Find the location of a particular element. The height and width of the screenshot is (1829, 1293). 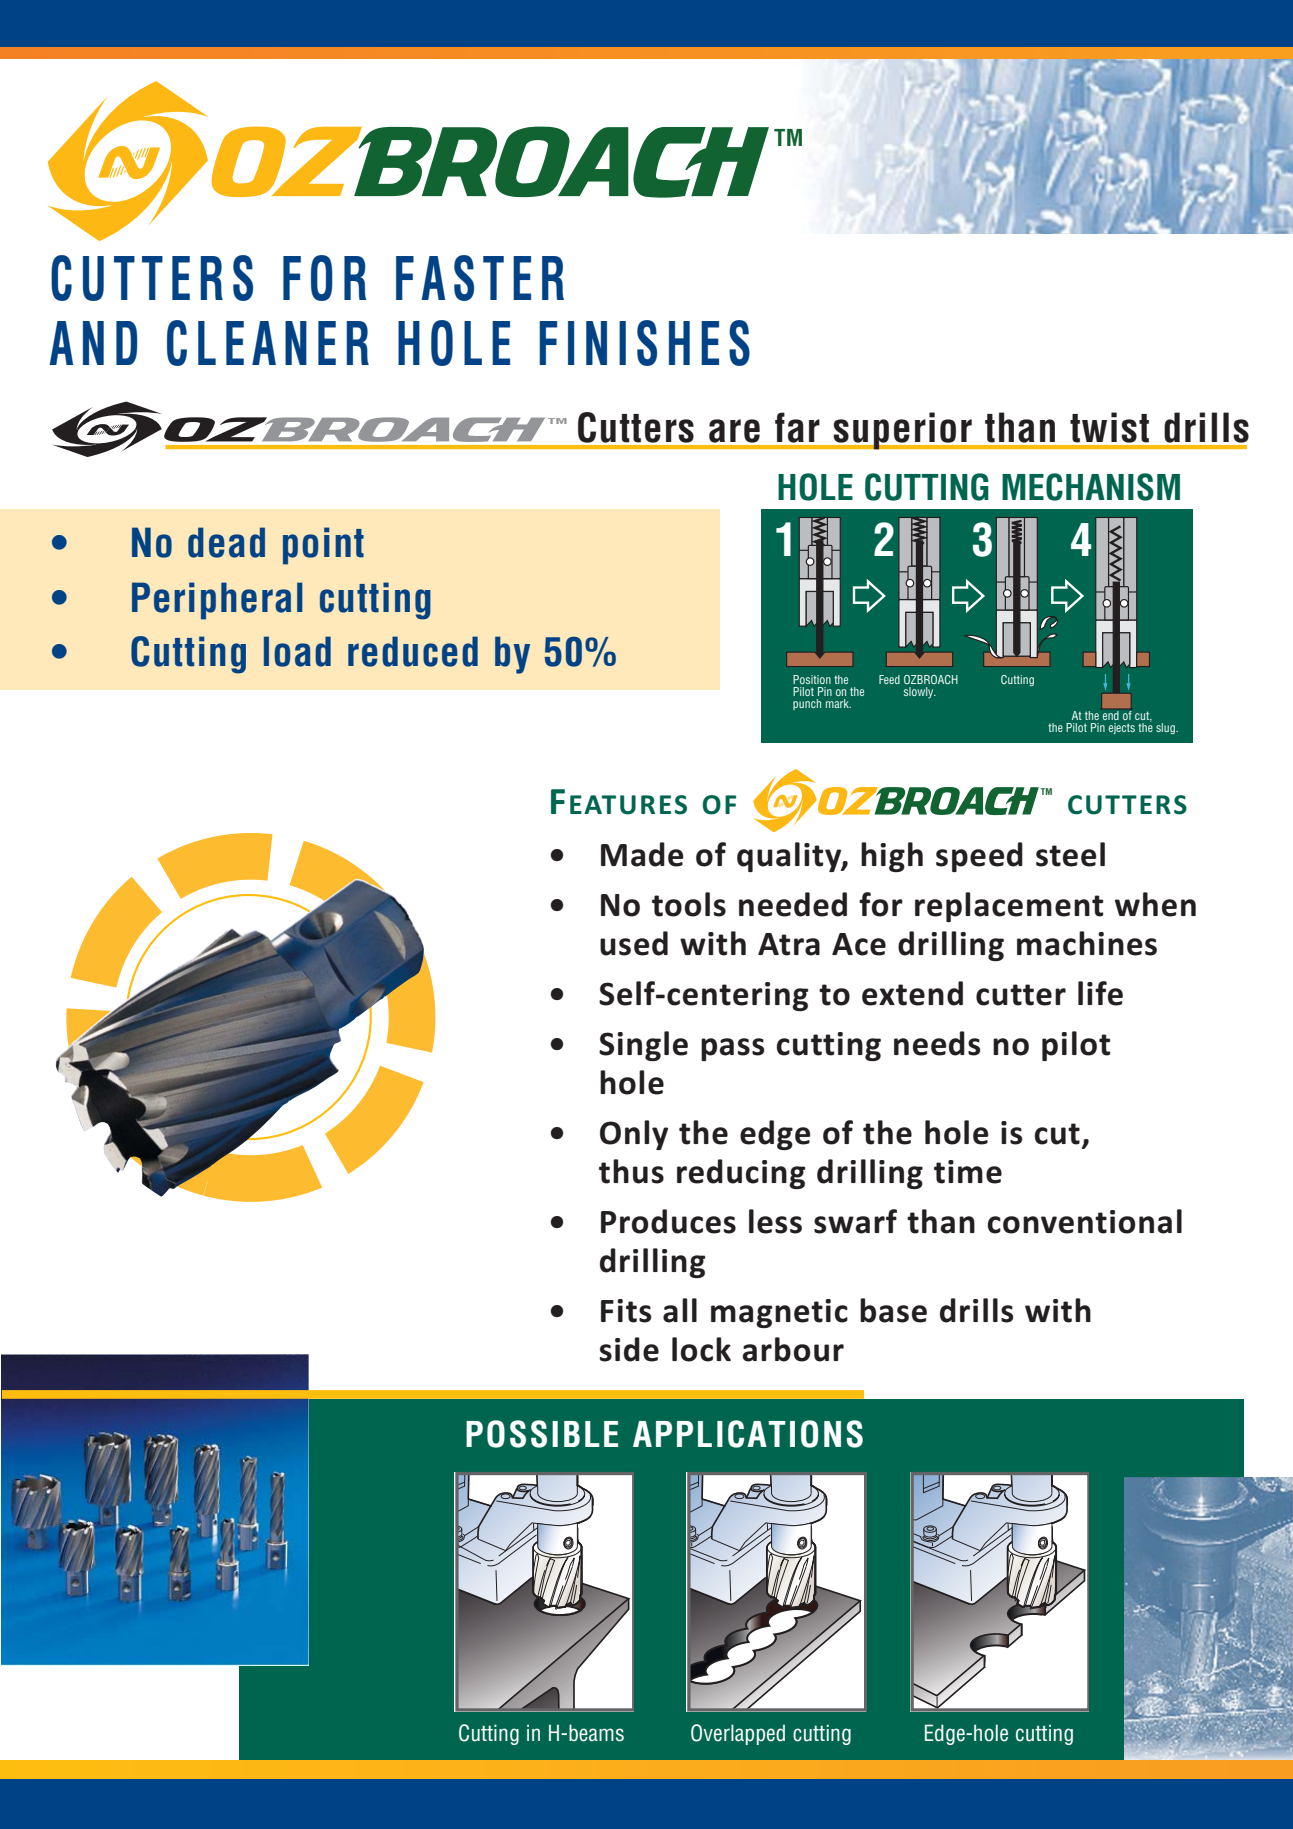

FINISHES is located at coordinates (644, 343).
